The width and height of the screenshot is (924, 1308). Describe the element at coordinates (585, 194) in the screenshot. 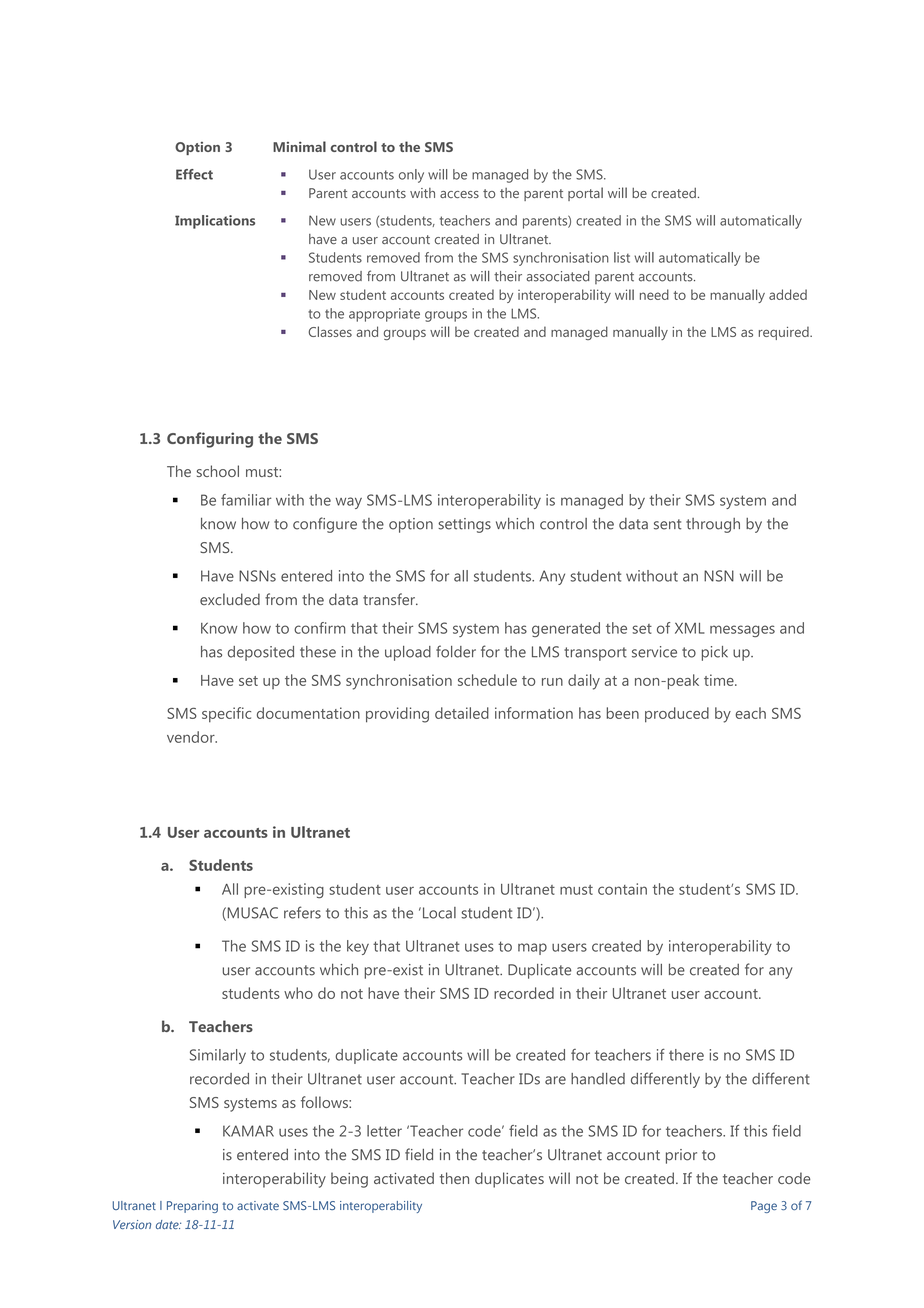

I see `portal` at that location.
